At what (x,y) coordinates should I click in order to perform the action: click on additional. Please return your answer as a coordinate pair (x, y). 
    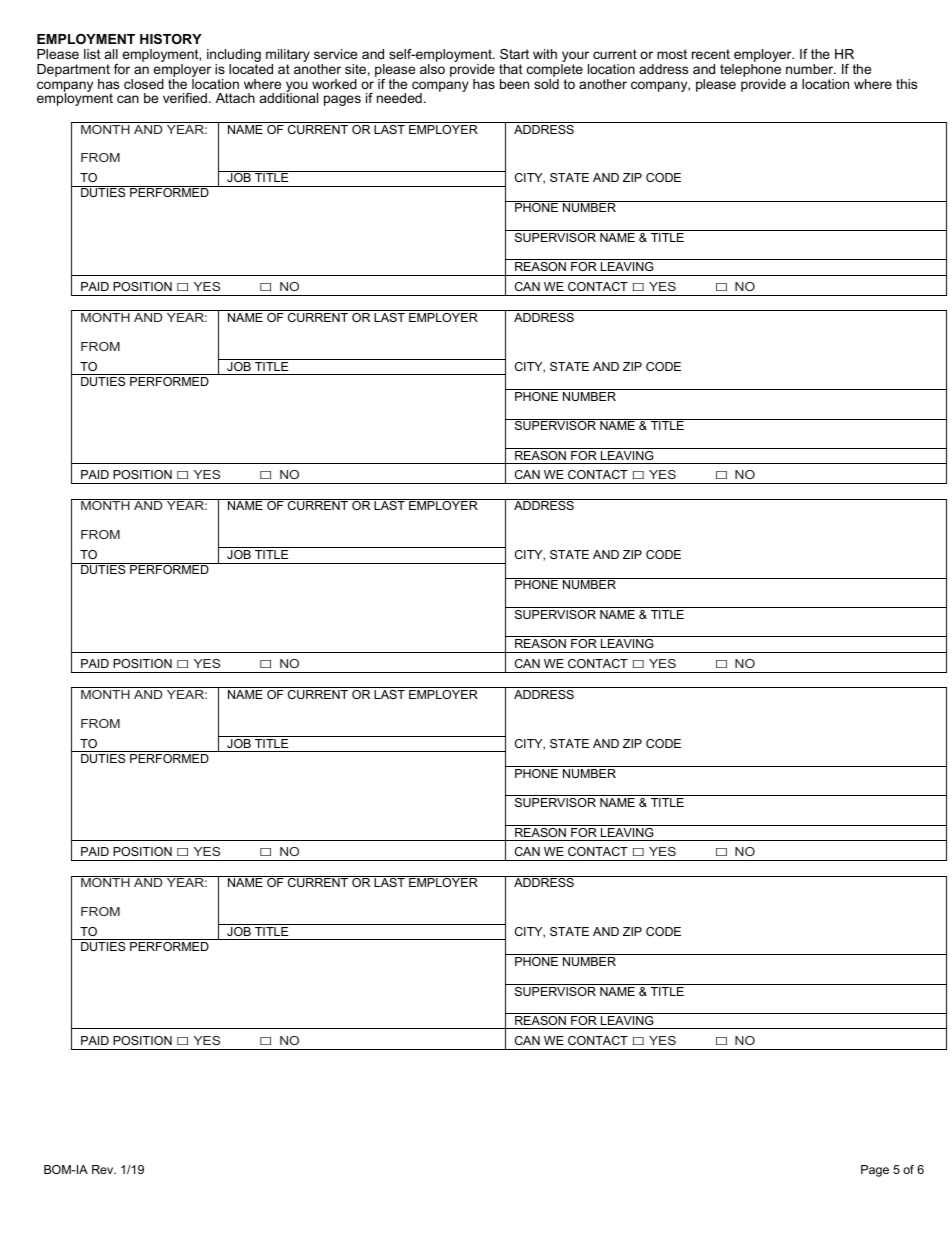
    Looking at the image, I should click on (289, 97).
